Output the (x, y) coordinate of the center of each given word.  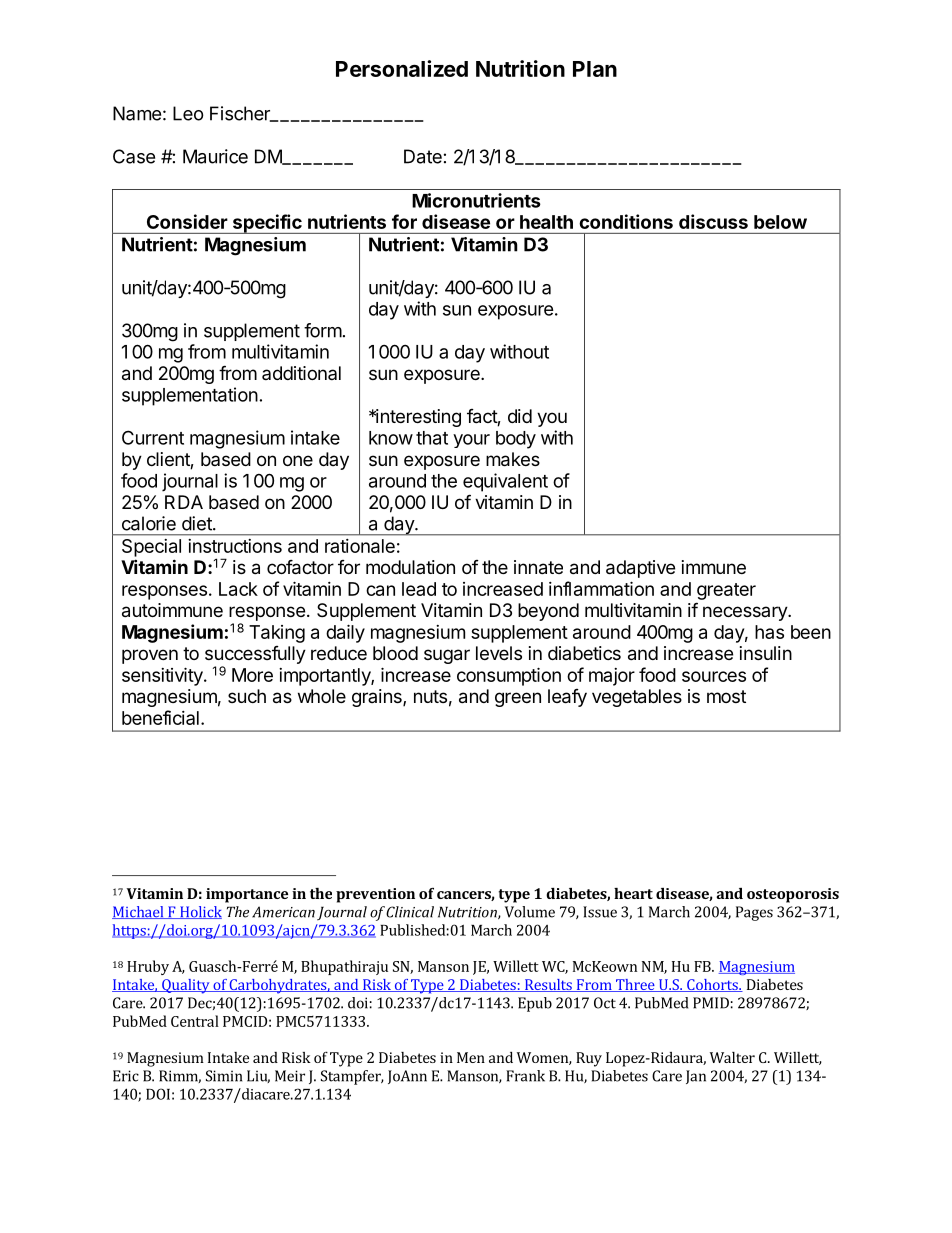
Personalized (402, 68)
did (520, 416)
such (247, 696)
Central (195, 1021)
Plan (595, 69)
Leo (188, 113)
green (518, 699)
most (726, 696)
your (471, 441)
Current (153, 437)
